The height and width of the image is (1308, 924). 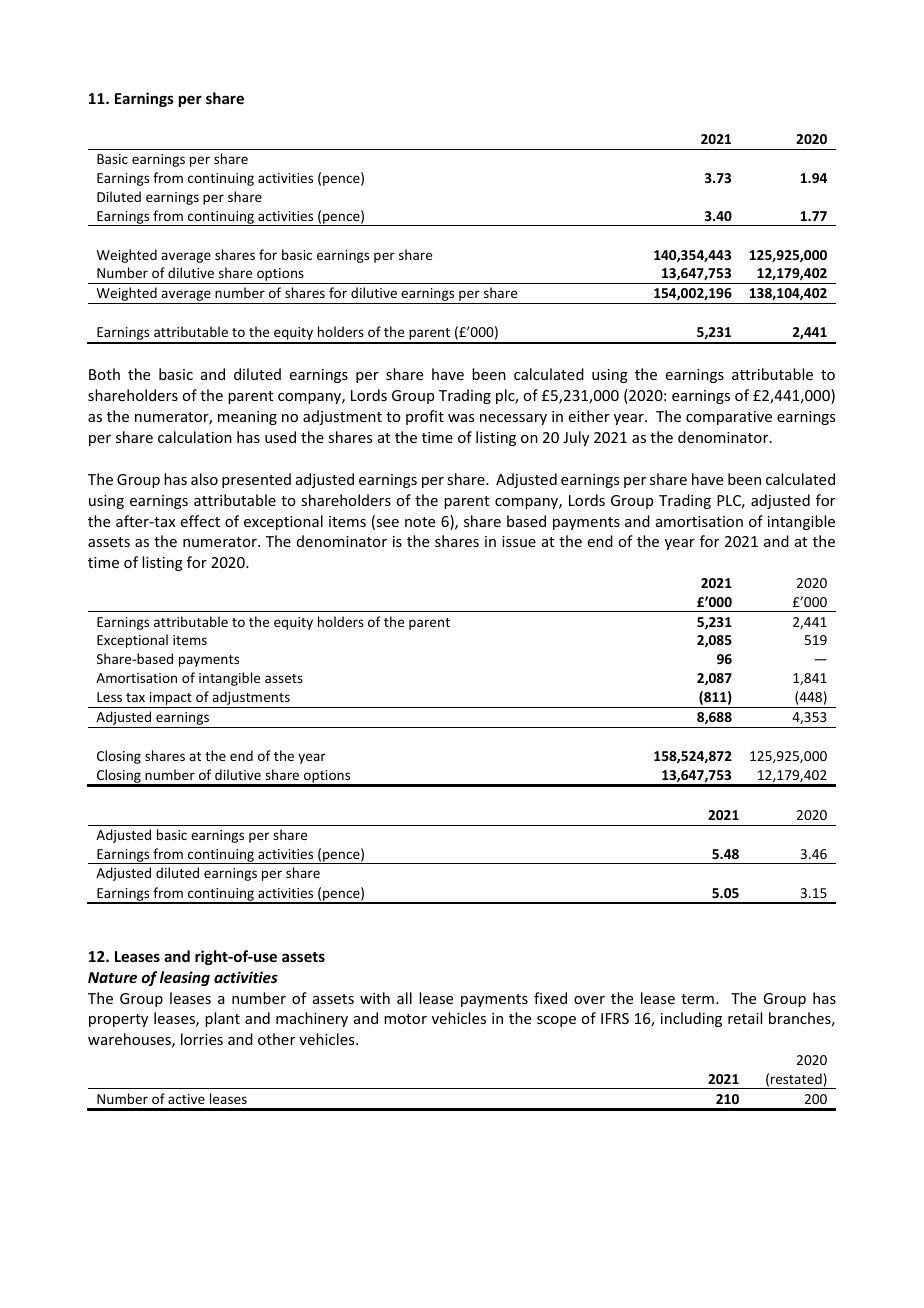 I want to click on comparative, so click(x=729, y=418).
